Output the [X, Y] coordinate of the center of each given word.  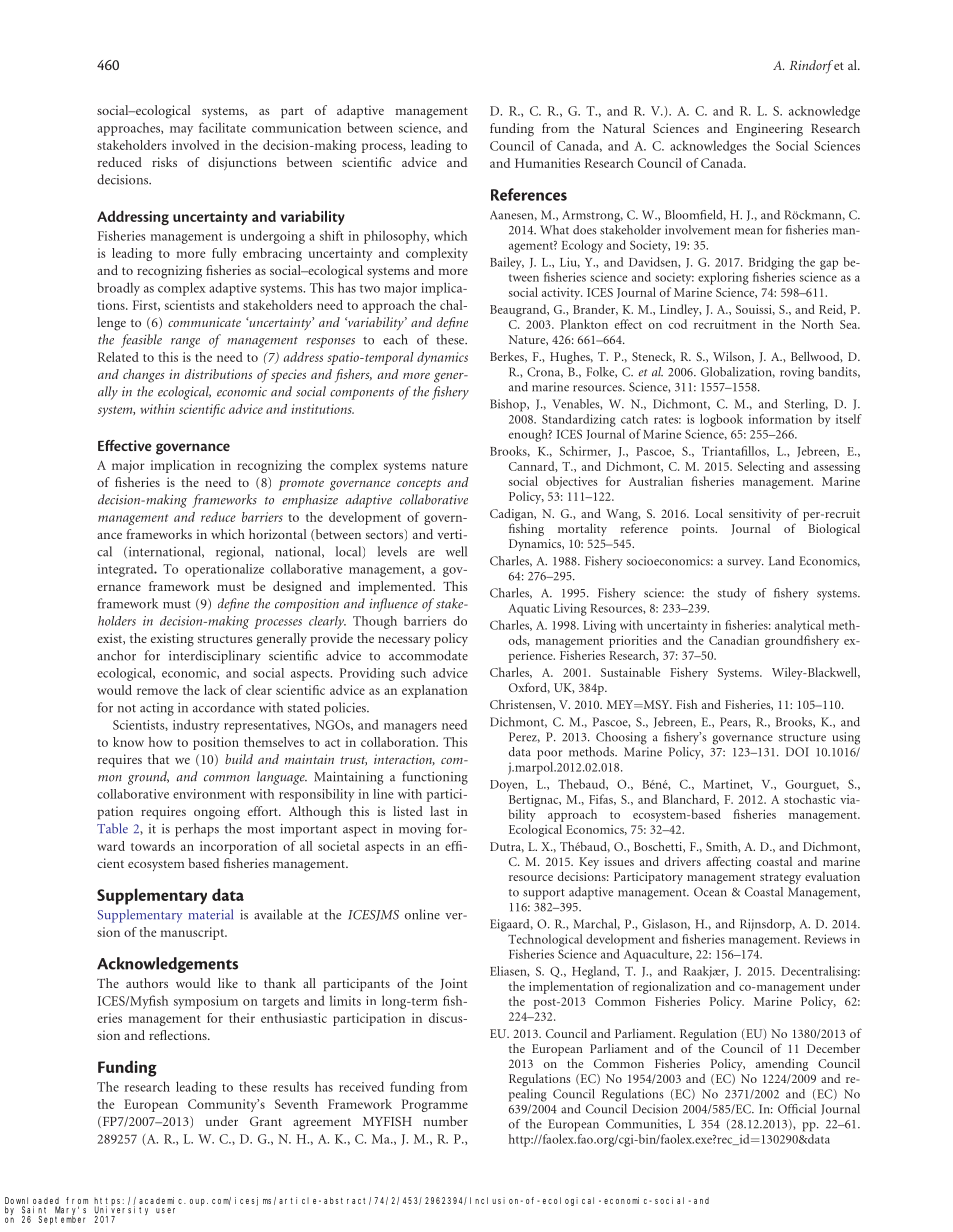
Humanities [547, 163]
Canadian [734, 640]
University [121, 1211]
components [362, 394]
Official [797, 1109]
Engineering [769, 130]
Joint [453, 984]
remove [157, 691]
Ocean [710, 892]
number [446, 1121]
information [780, 419]
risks [164, 162]
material [210, 914]
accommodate [428, 655]
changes [144, 376]
